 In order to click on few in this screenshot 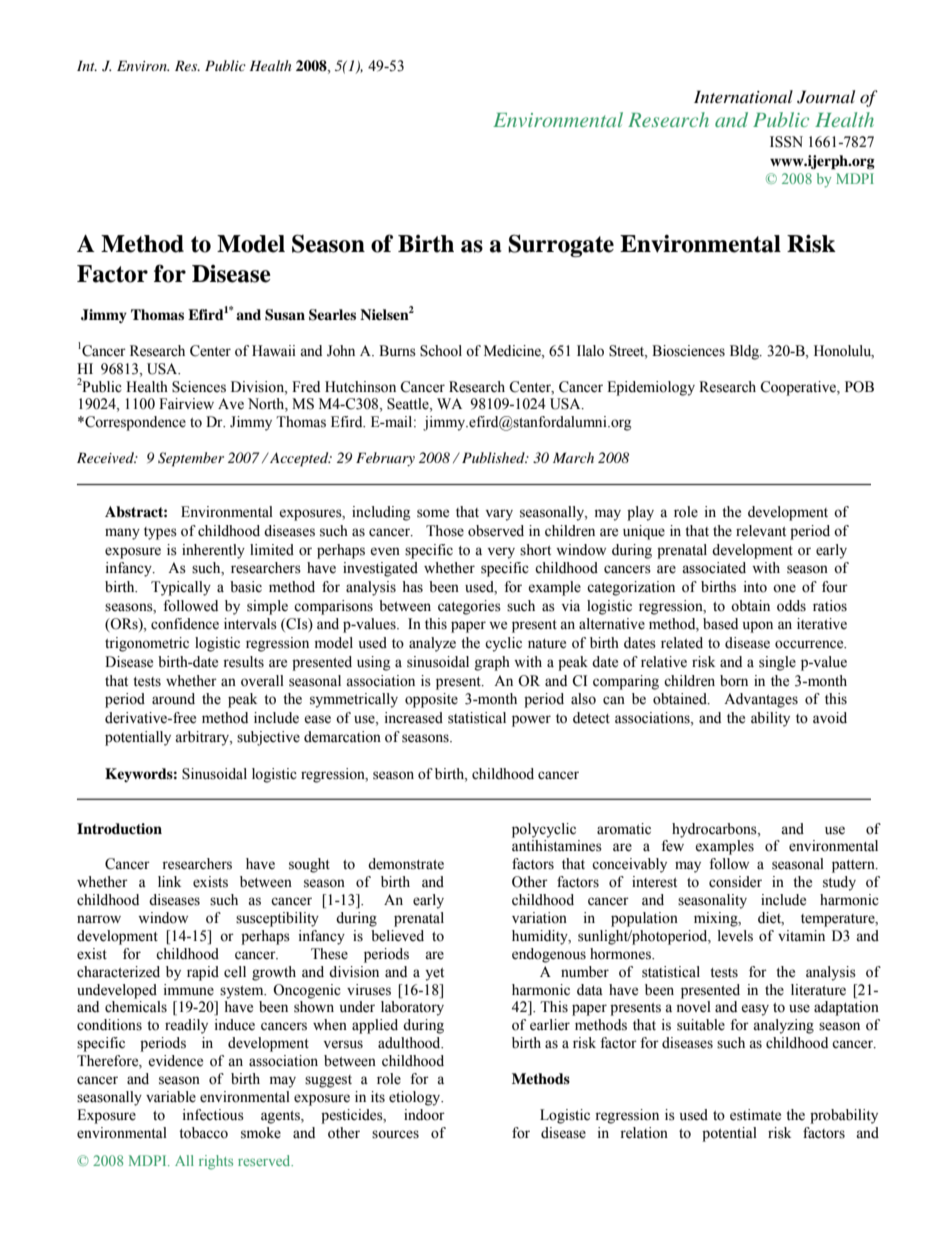, I will do `click(672, 846)`.
